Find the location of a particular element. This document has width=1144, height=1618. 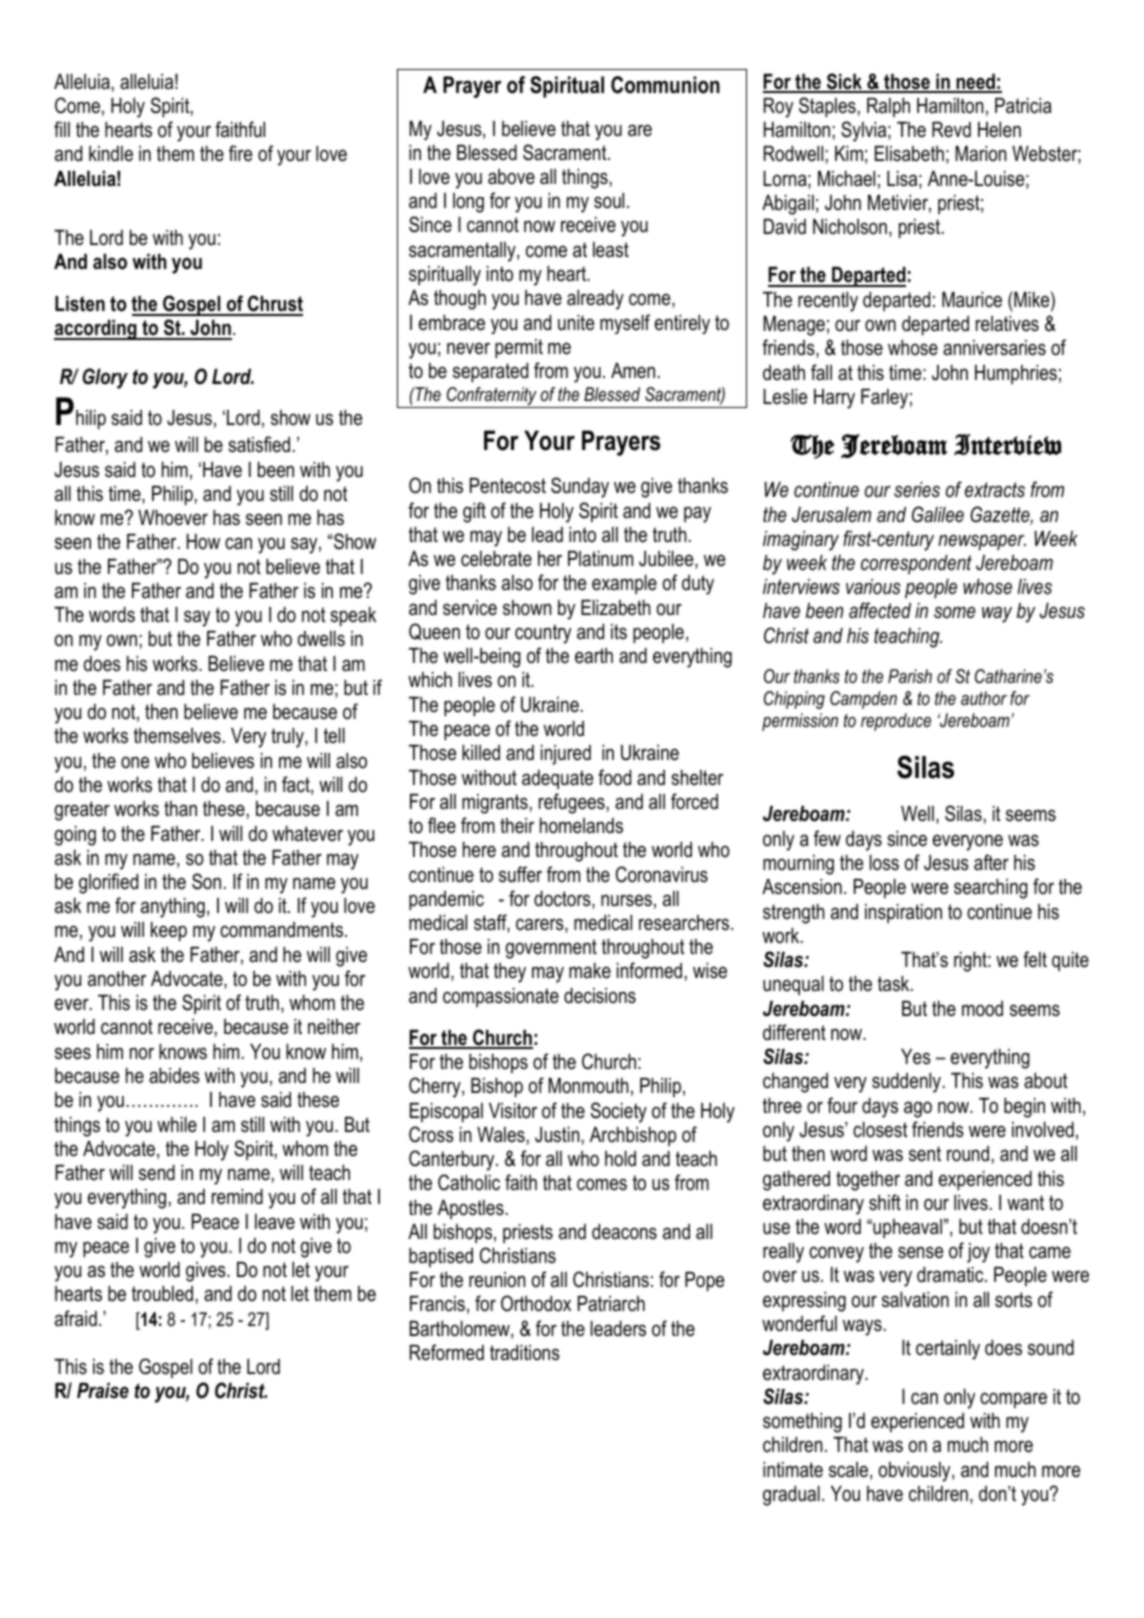

obviously is located at coordinates (916, 1472).
